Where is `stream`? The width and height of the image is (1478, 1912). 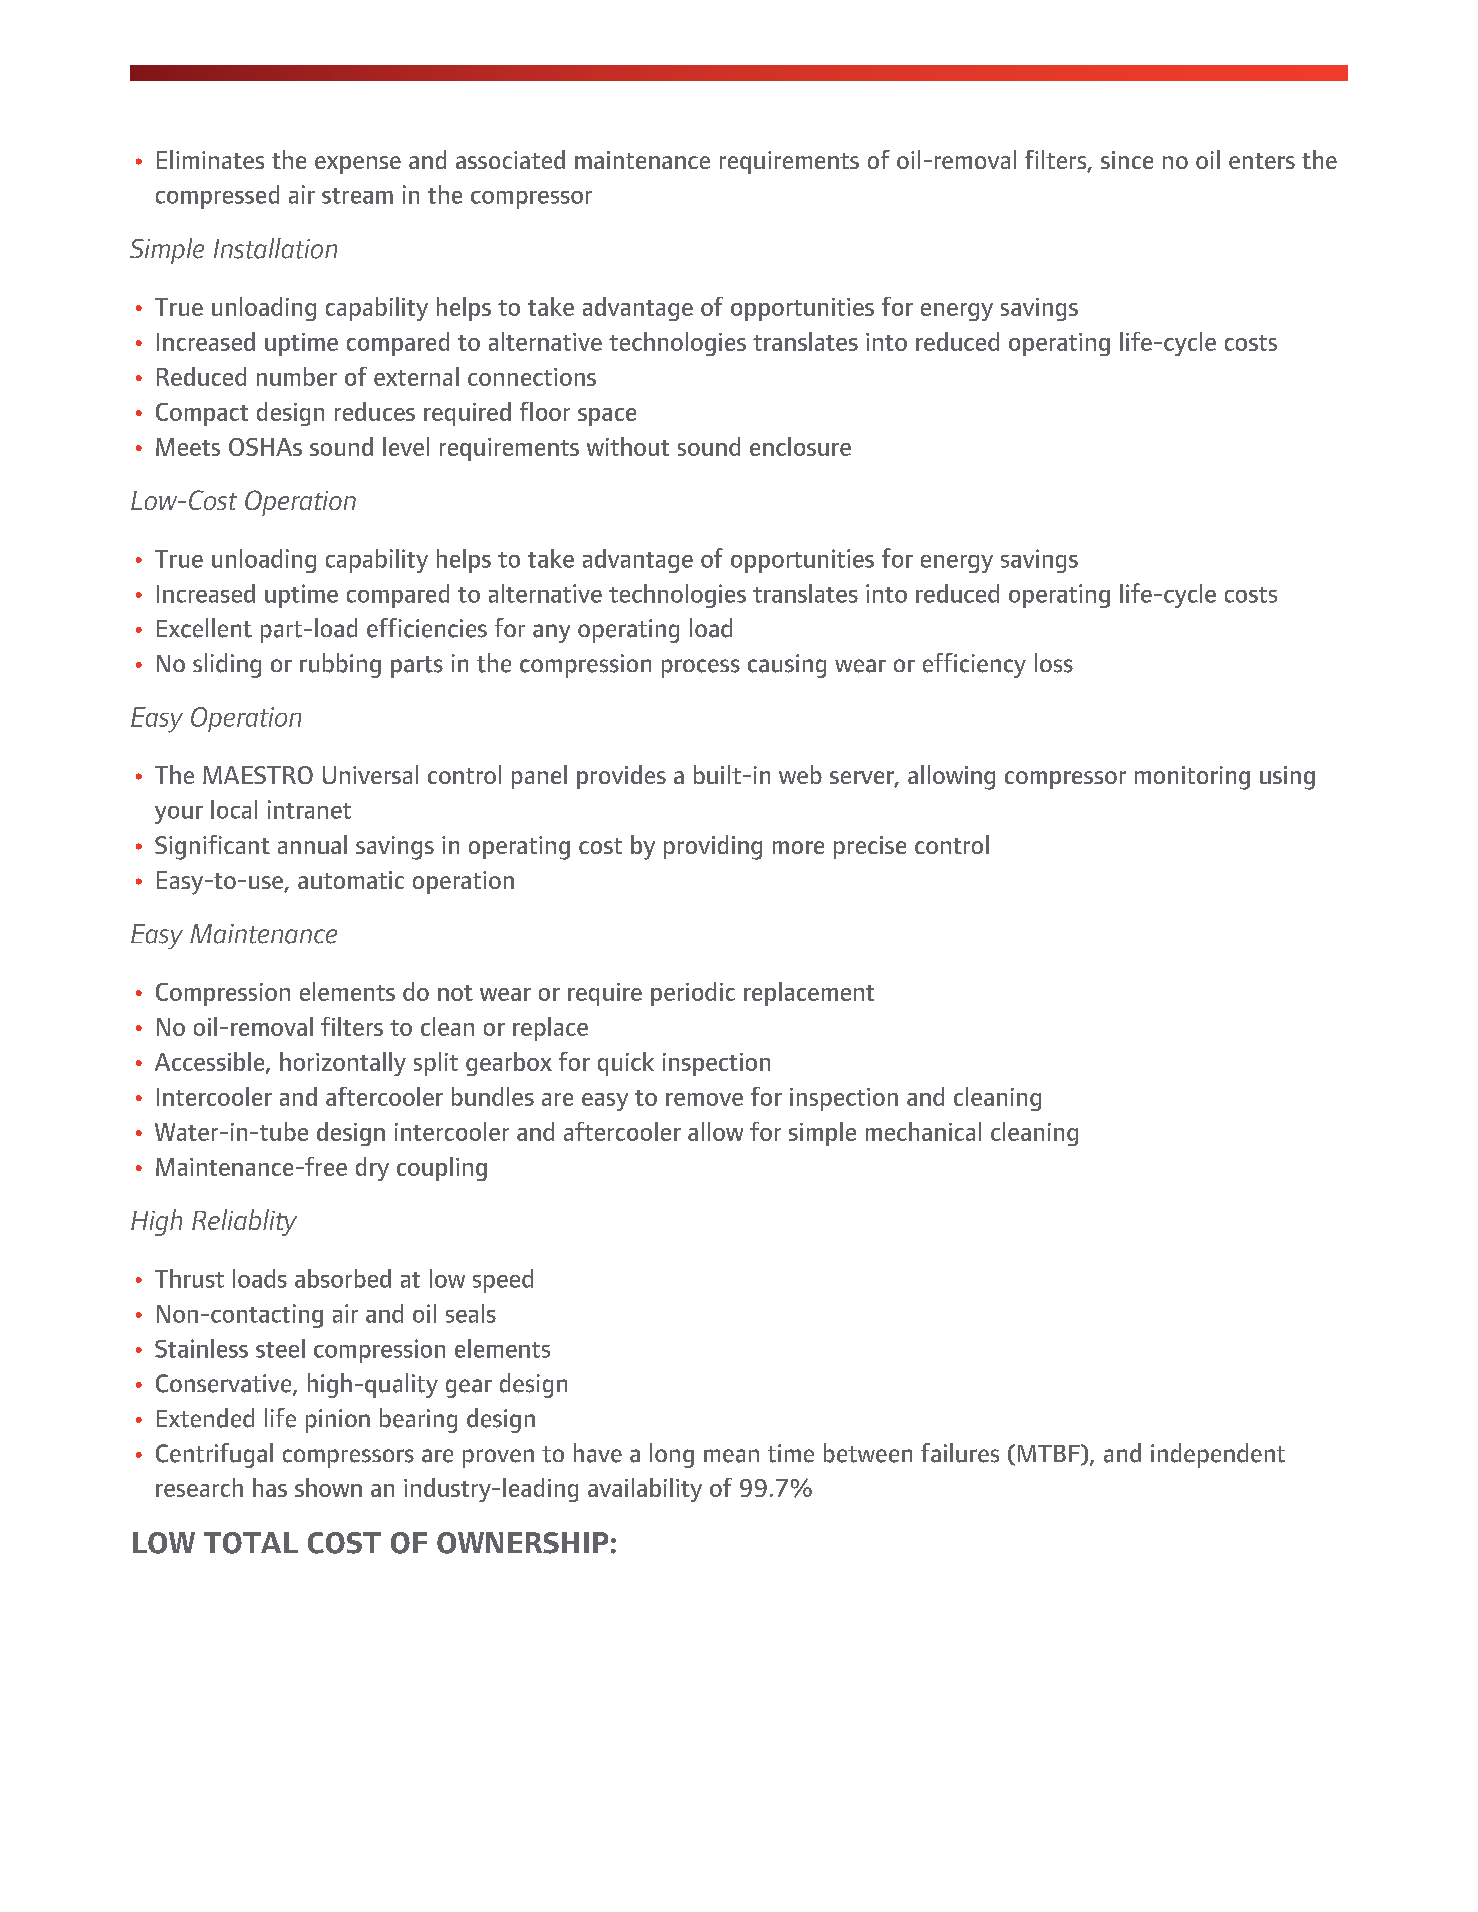 stream is located at coordinates (357, 196).
